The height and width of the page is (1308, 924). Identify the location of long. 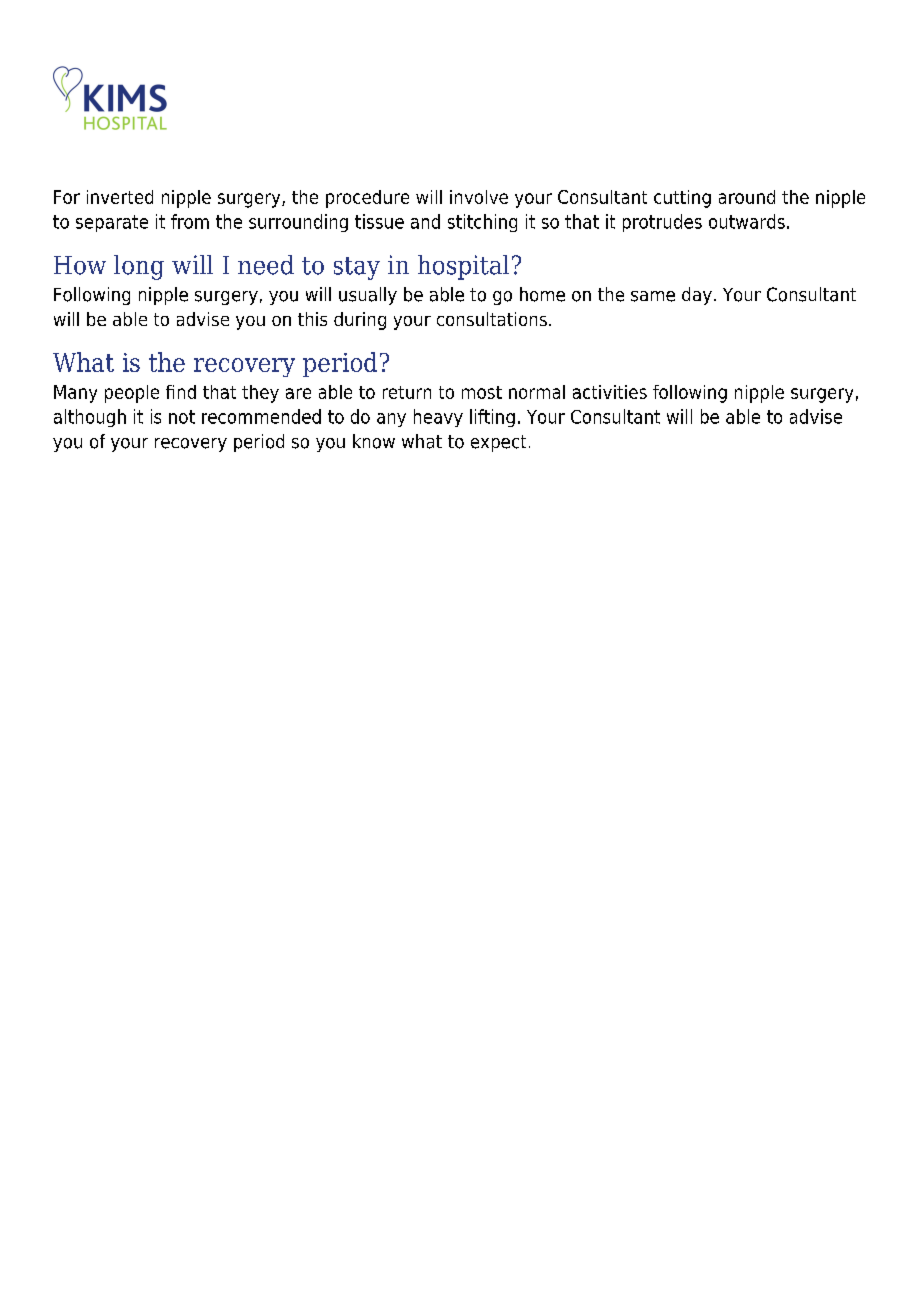
(139, 267).
